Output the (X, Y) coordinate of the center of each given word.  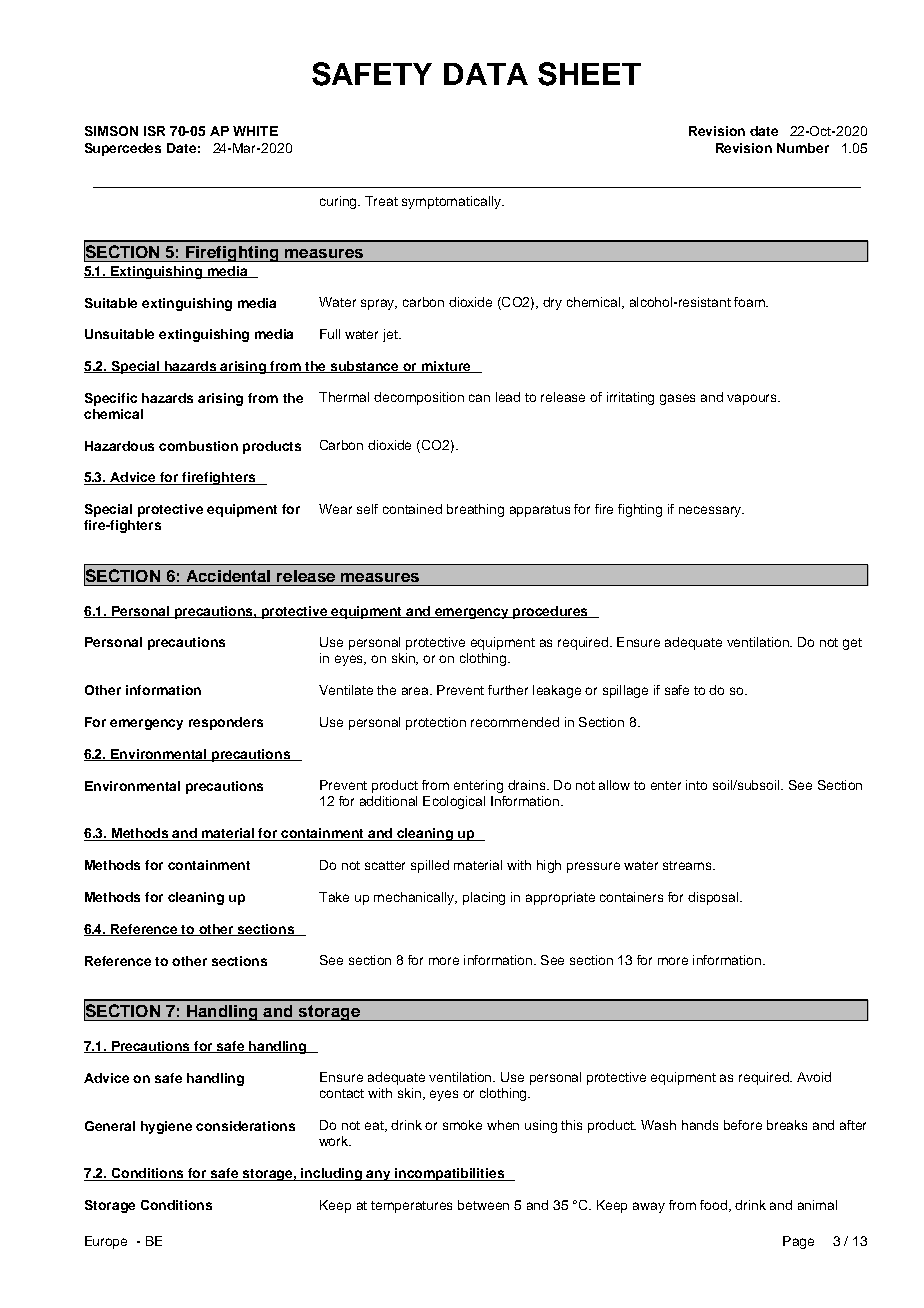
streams (688, 865)
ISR (154, 131)
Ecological (454, 802)
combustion (198, 446)
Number (803, 148)
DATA (486, 74)
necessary (711, 511)
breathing (475, 510)
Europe (106, 1242)
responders (226, 723)
